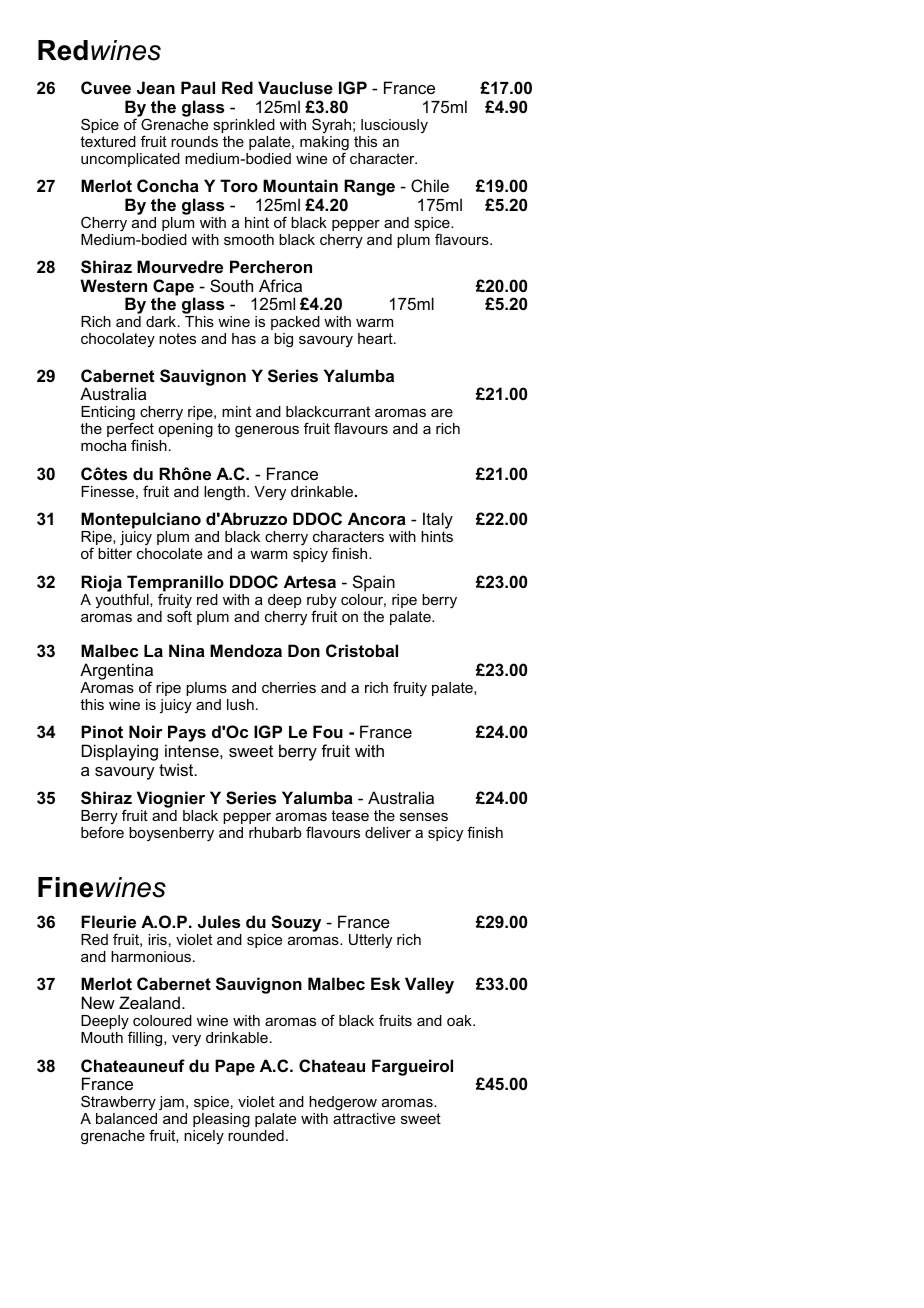  What do you see at coordinates (120, 752) in the image?
I see `Displaying` at bounding box center [120, 752].
